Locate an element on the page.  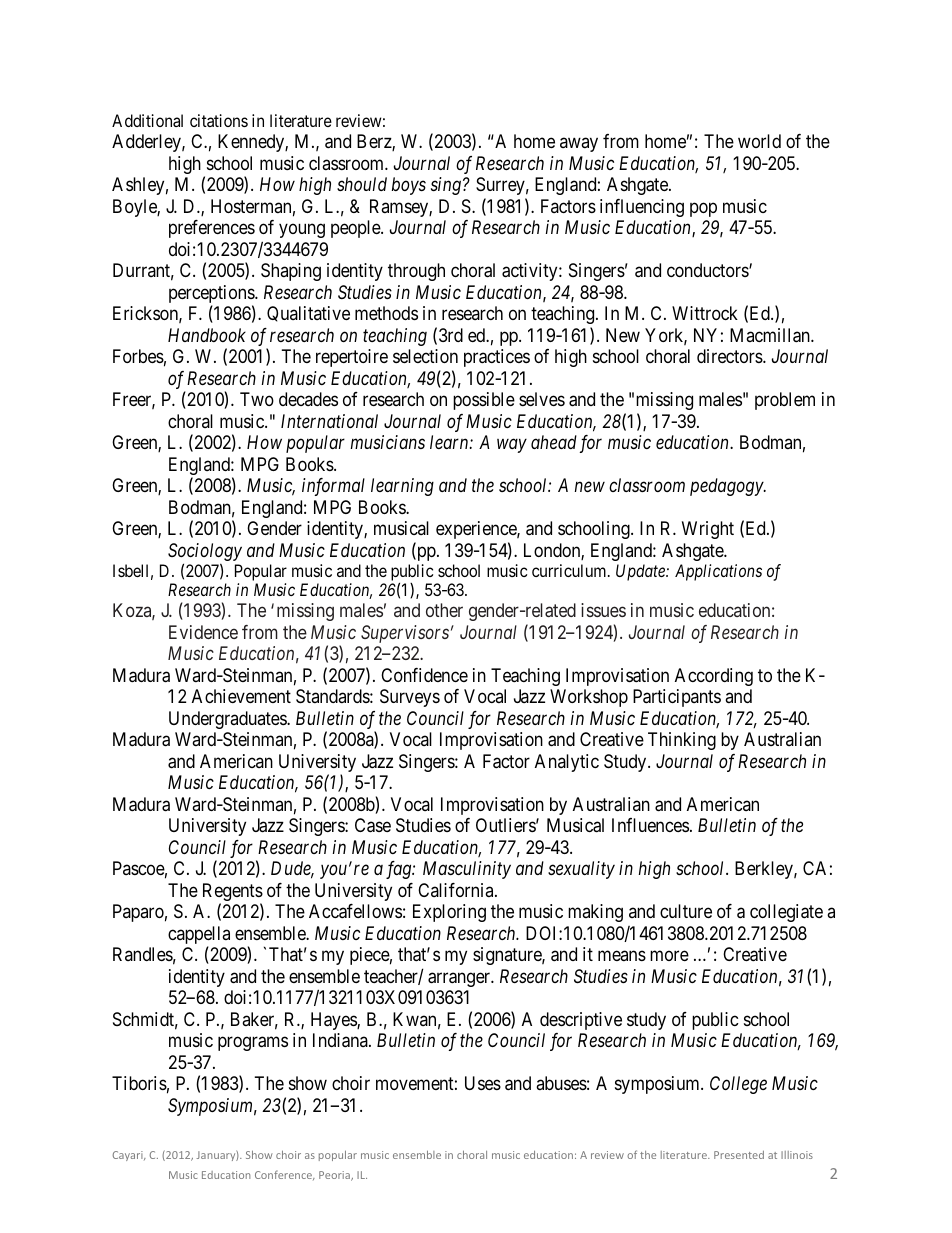
Influences is located at coordinates (650, 825).
